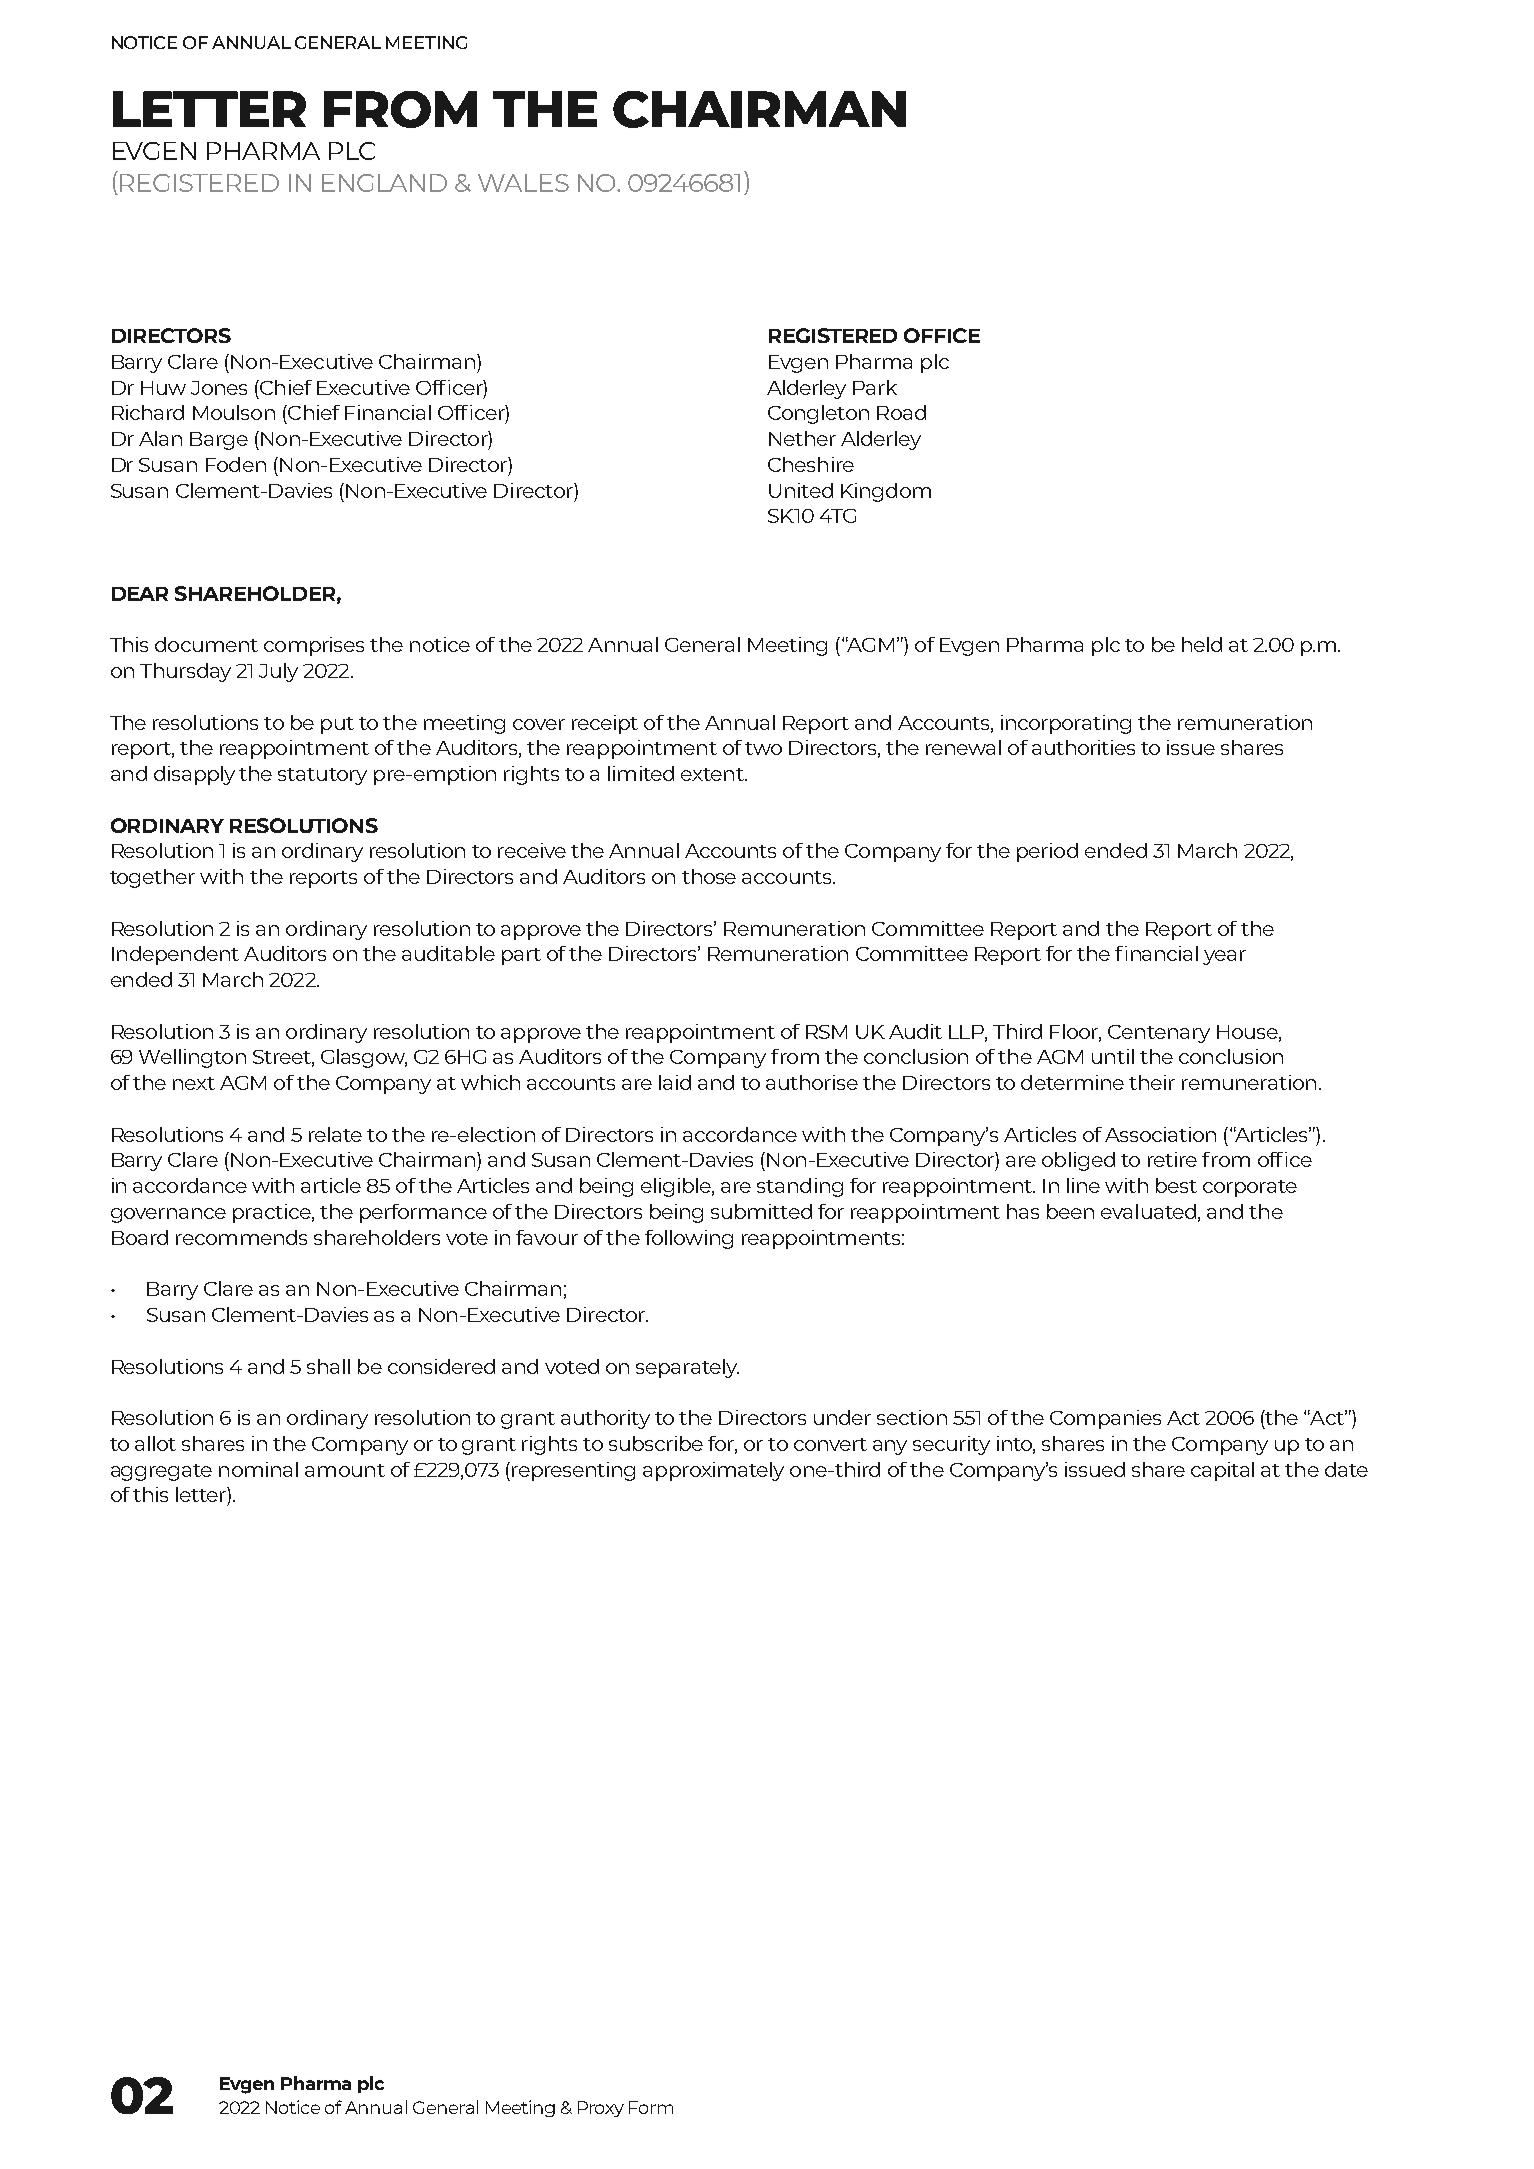 The width and height of the screenshot is (1534, 2169). I want to click on capital, so click(1222, 1471).
